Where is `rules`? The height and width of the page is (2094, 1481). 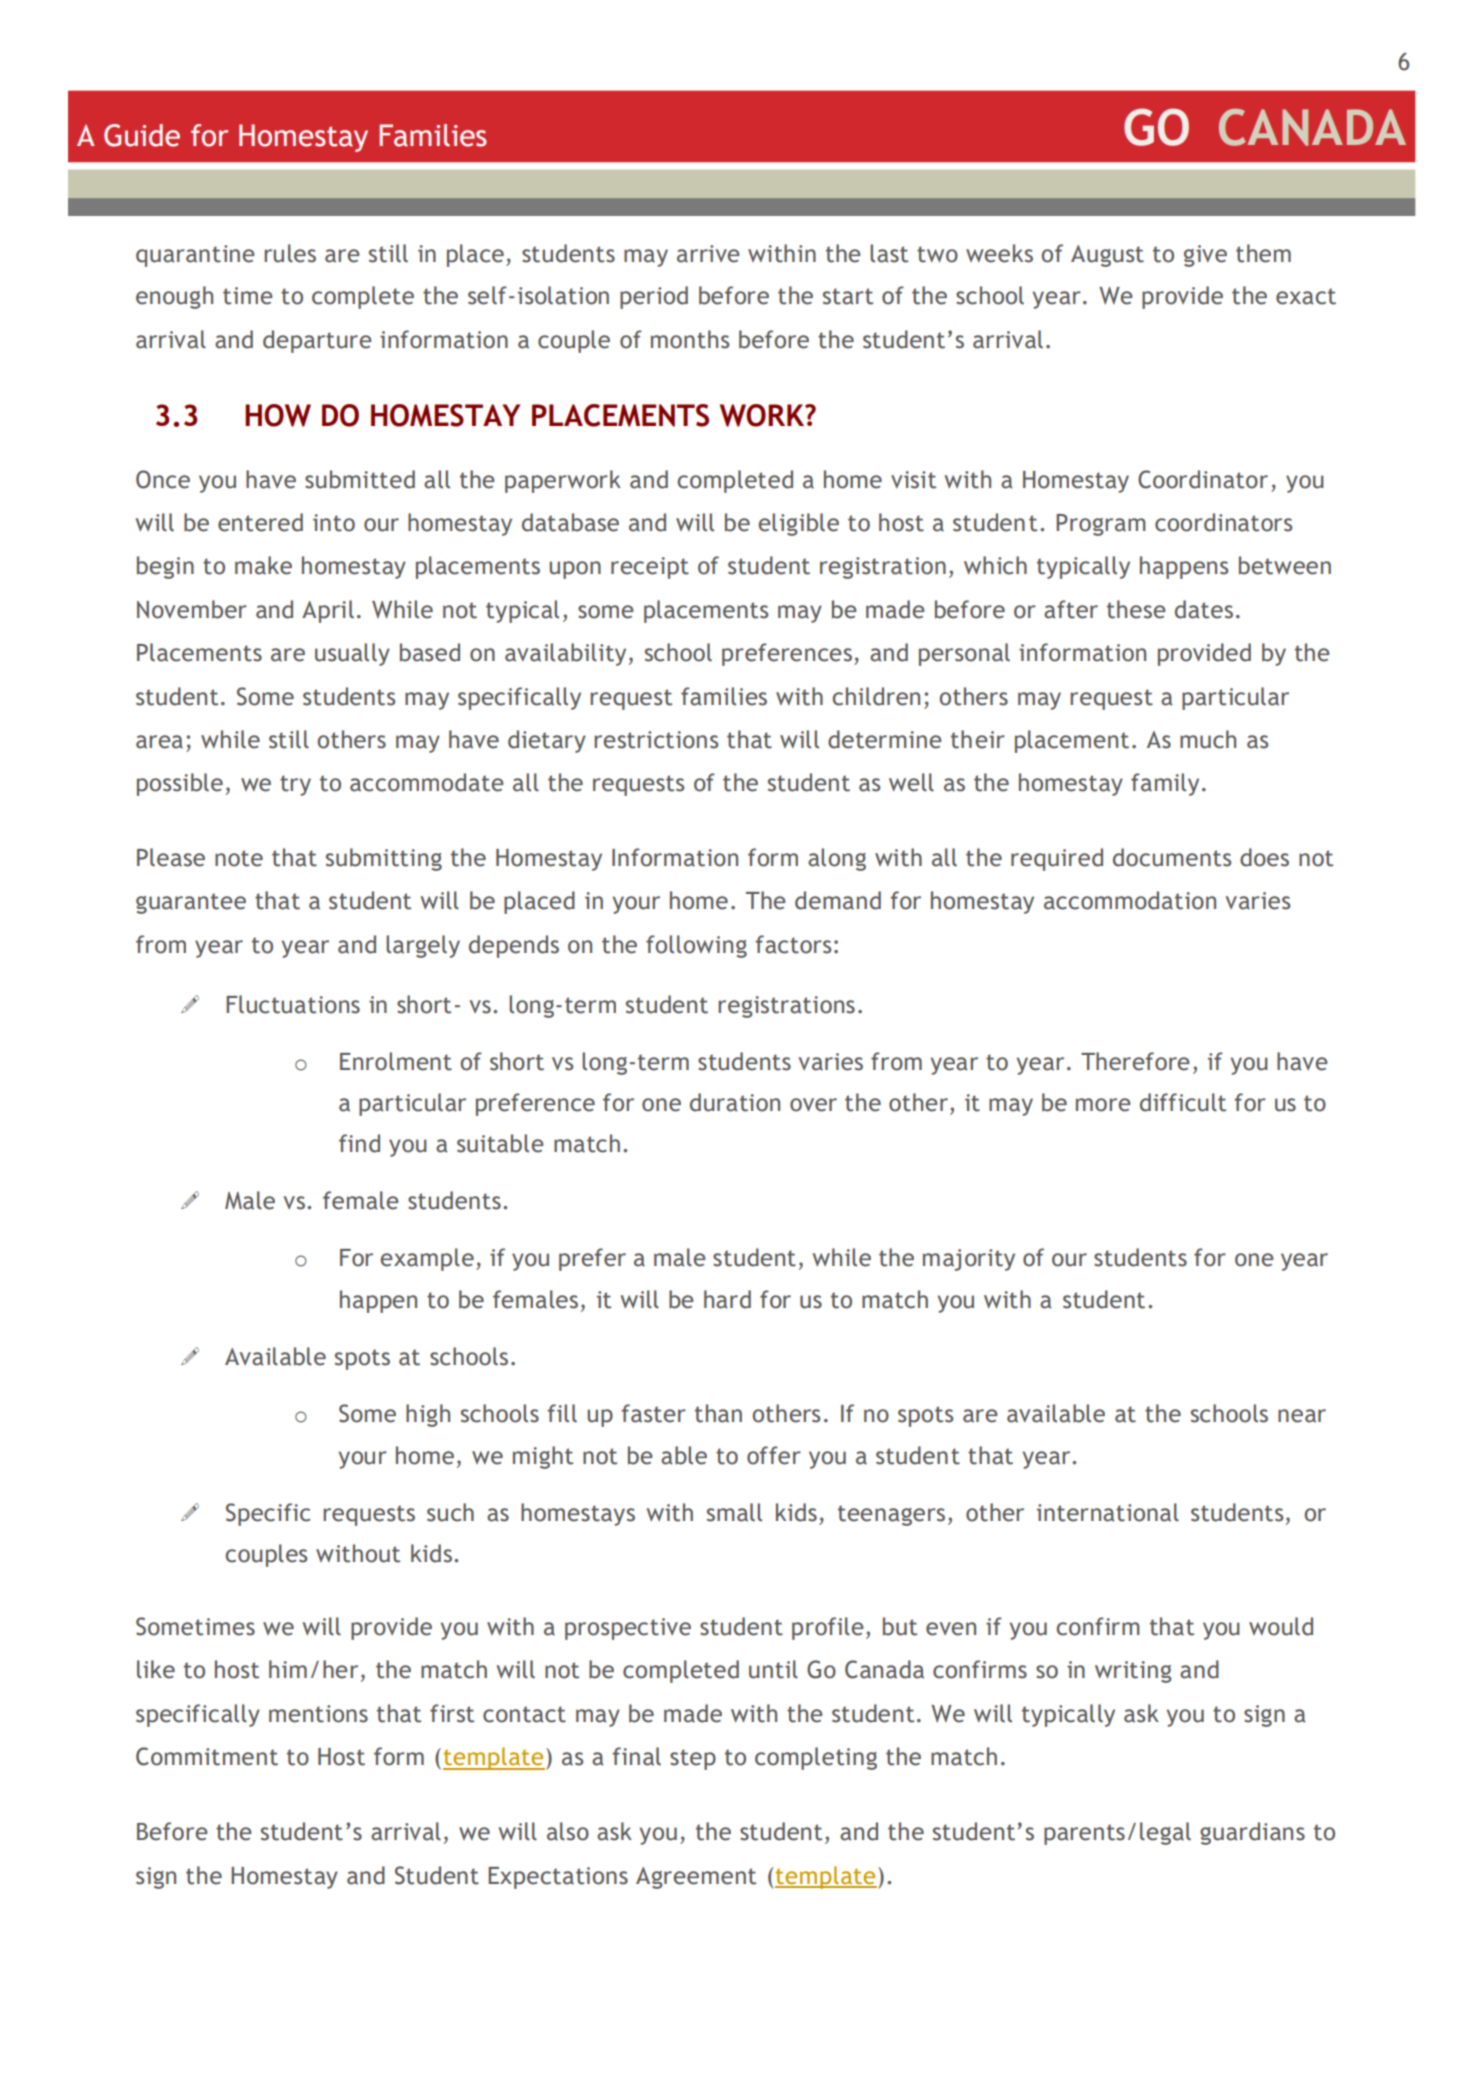
rules is located at coordinates (290, 253).
